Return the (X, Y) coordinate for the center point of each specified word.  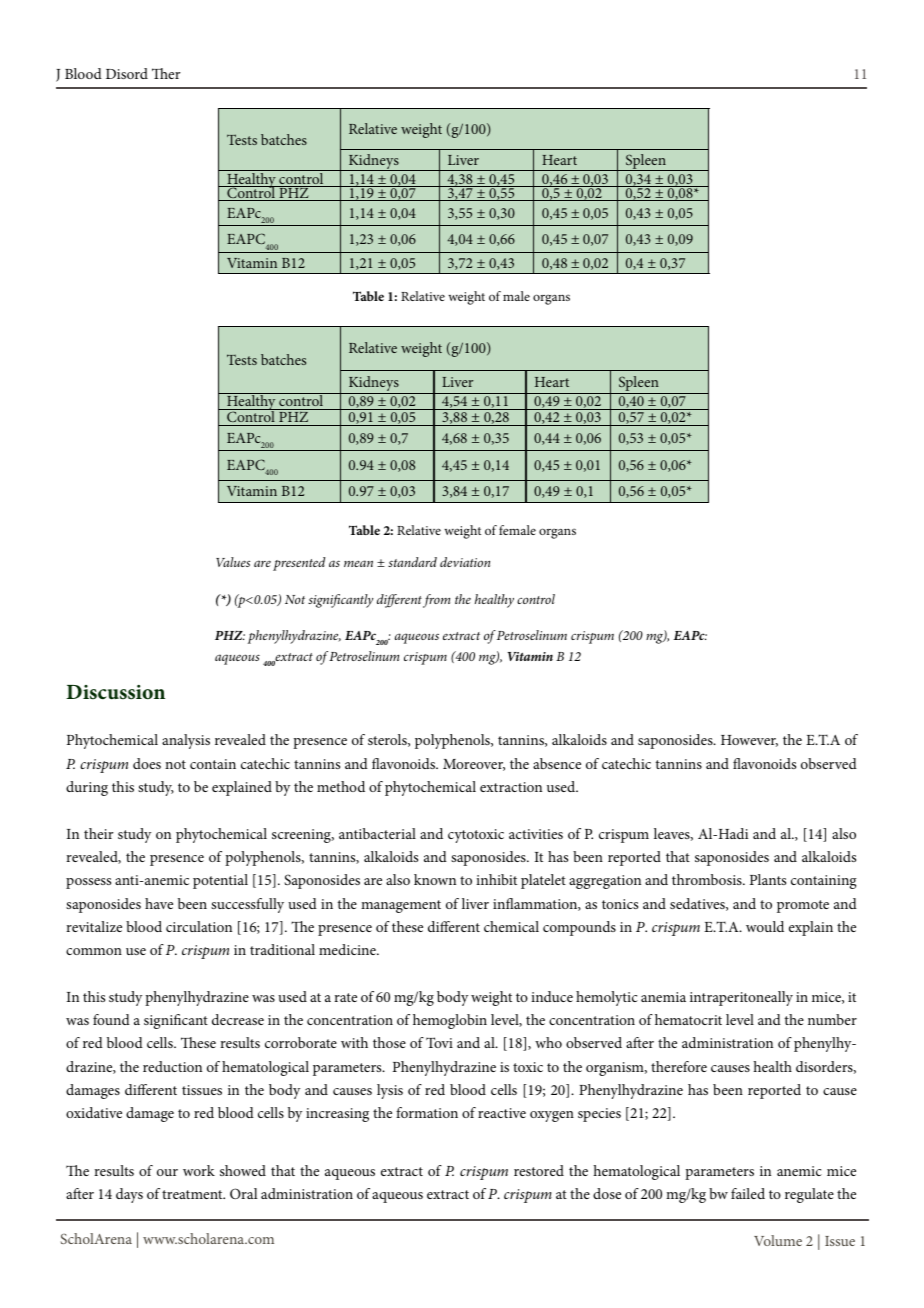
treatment (193, 1194)
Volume (778, 1240)
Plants (768, 879)
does (147, 763)
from (436, 601)
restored (539, 1170)
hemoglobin (450, 1021)
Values (233, 562)
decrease (238, 1019)
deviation (465, 562)
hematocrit (688, 1019)
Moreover (474, 765)
